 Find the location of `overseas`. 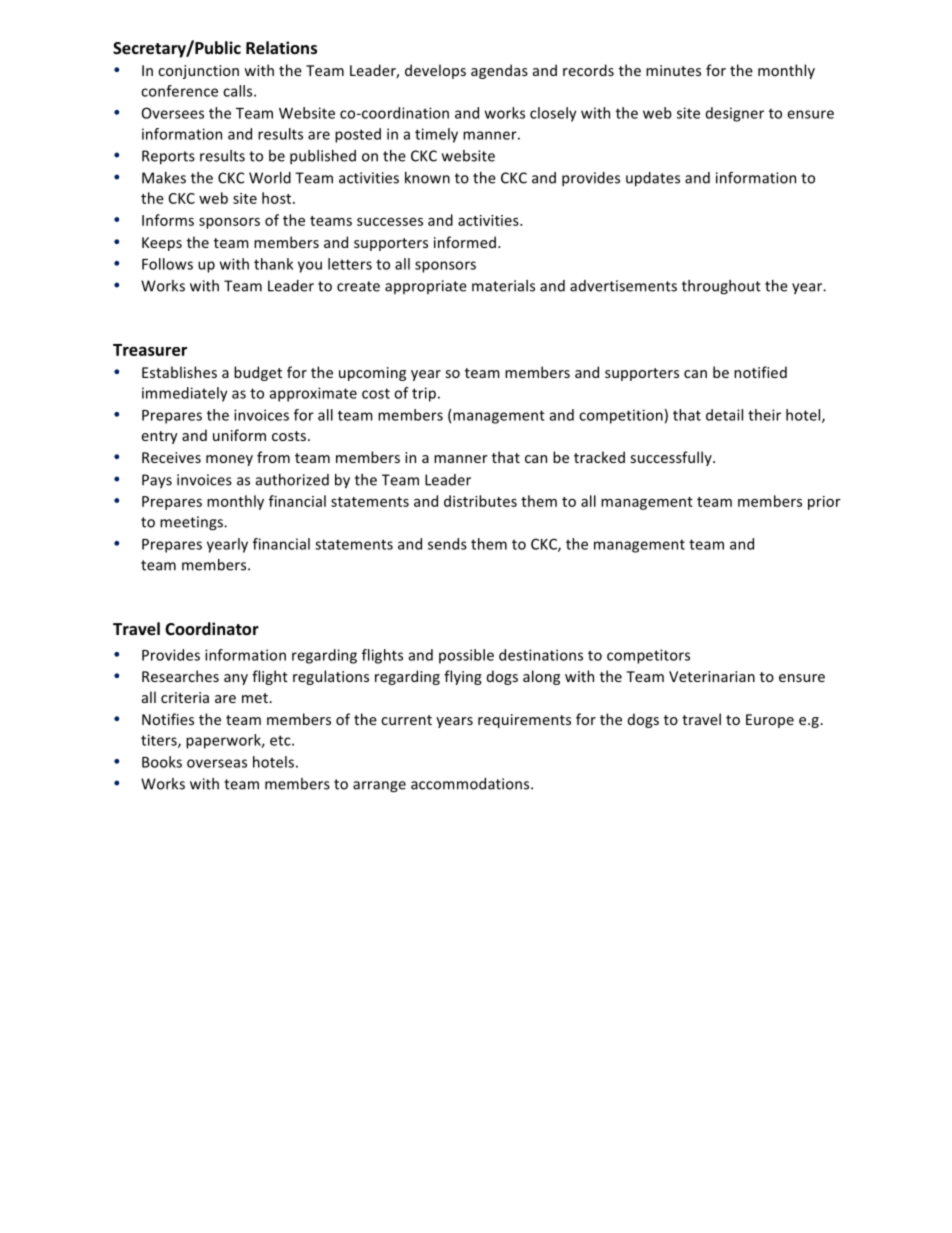

overseas is located at coordinates (217, 763).
